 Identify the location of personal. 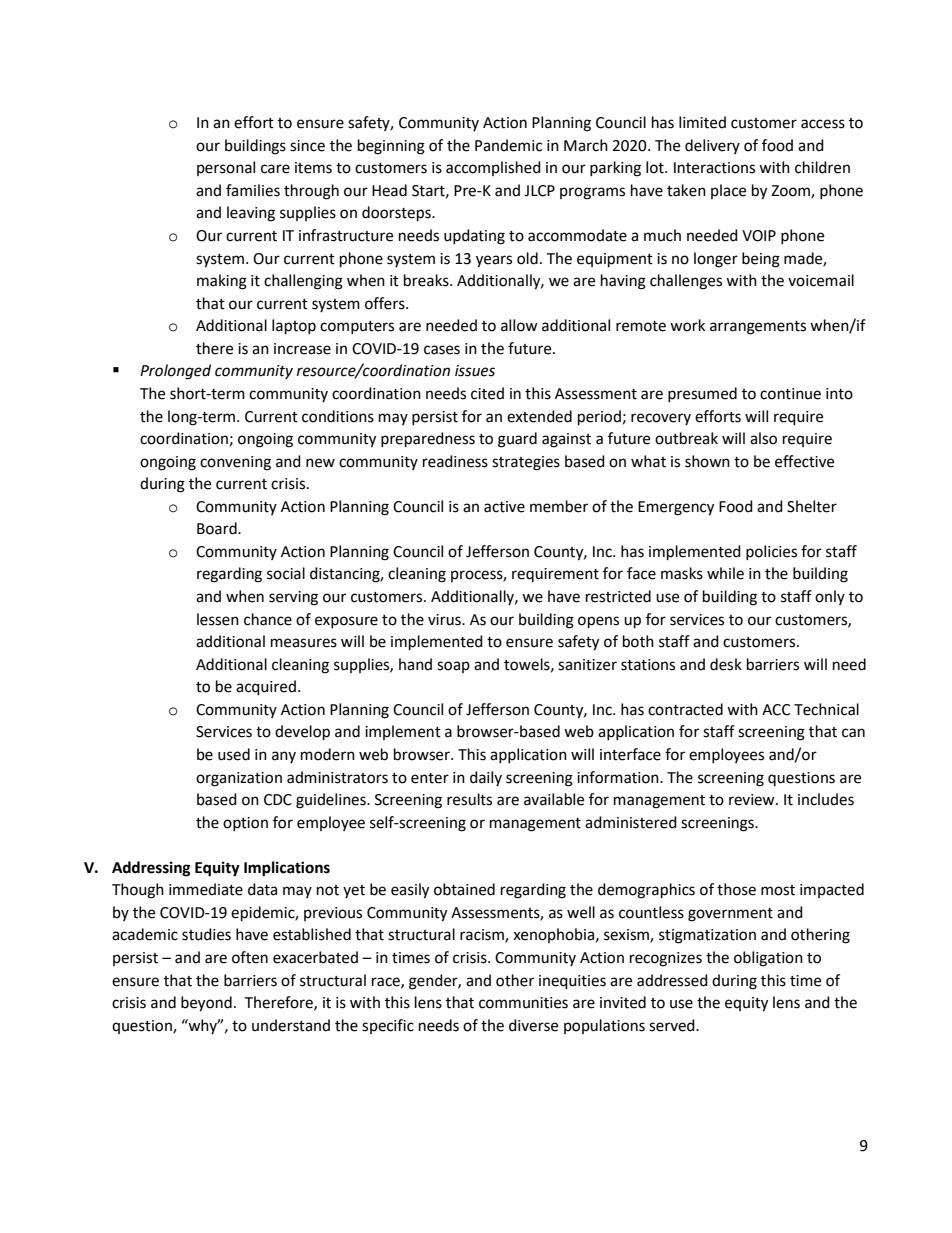
(226, 168).
